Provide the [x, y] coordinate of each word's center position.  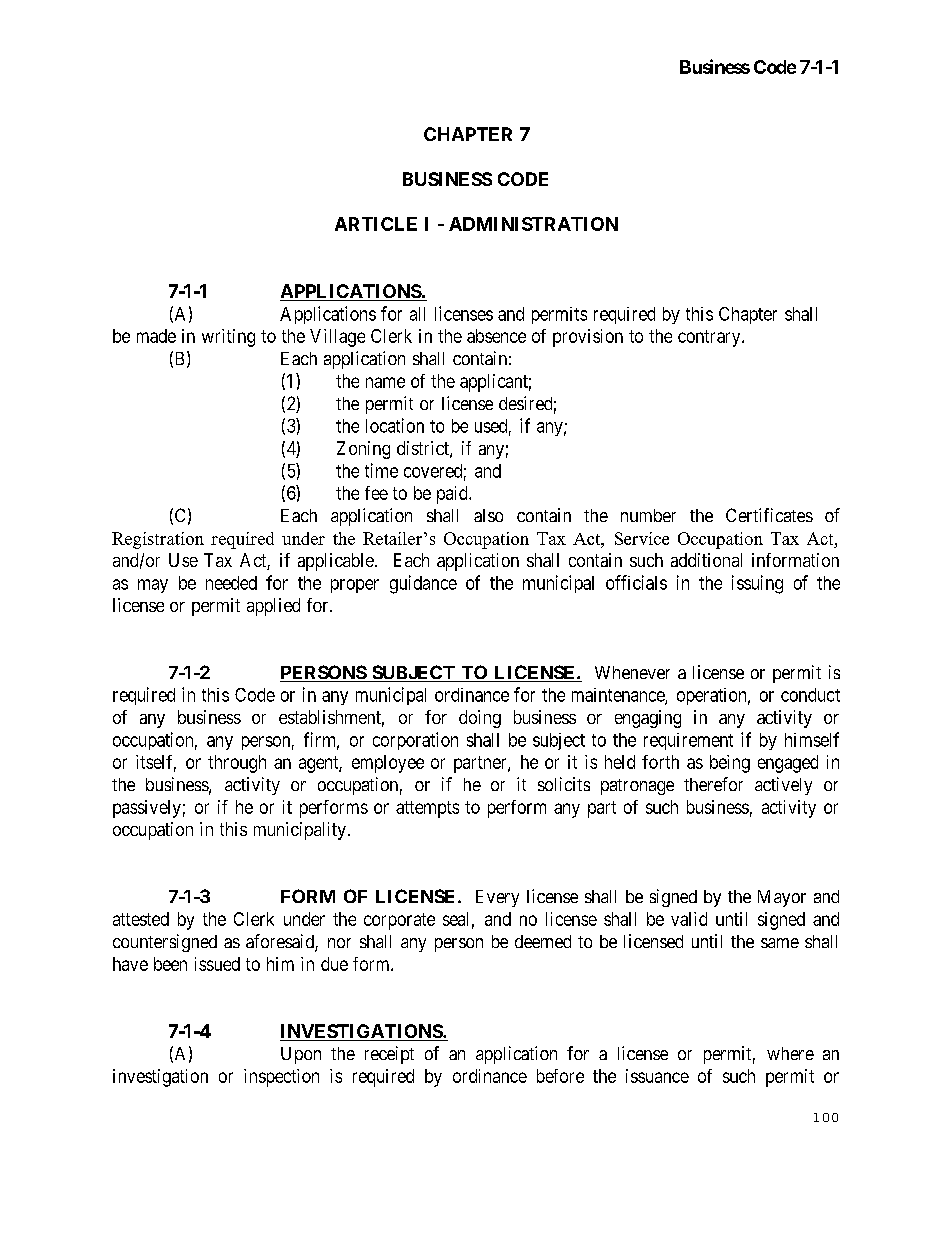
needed [231, 583]
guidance [423, 584]
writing [228, 338]
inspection [281, 1078]
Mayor [782, 898]
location [395, 425]
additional [706, 560]
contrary [710, 338]
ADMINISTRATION [533, 224]
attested [141, 919]
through [237, 764]
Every [497, 898]
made [156, 336]
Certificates [769, 515]
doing [480, 719]
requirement [688, 741]
